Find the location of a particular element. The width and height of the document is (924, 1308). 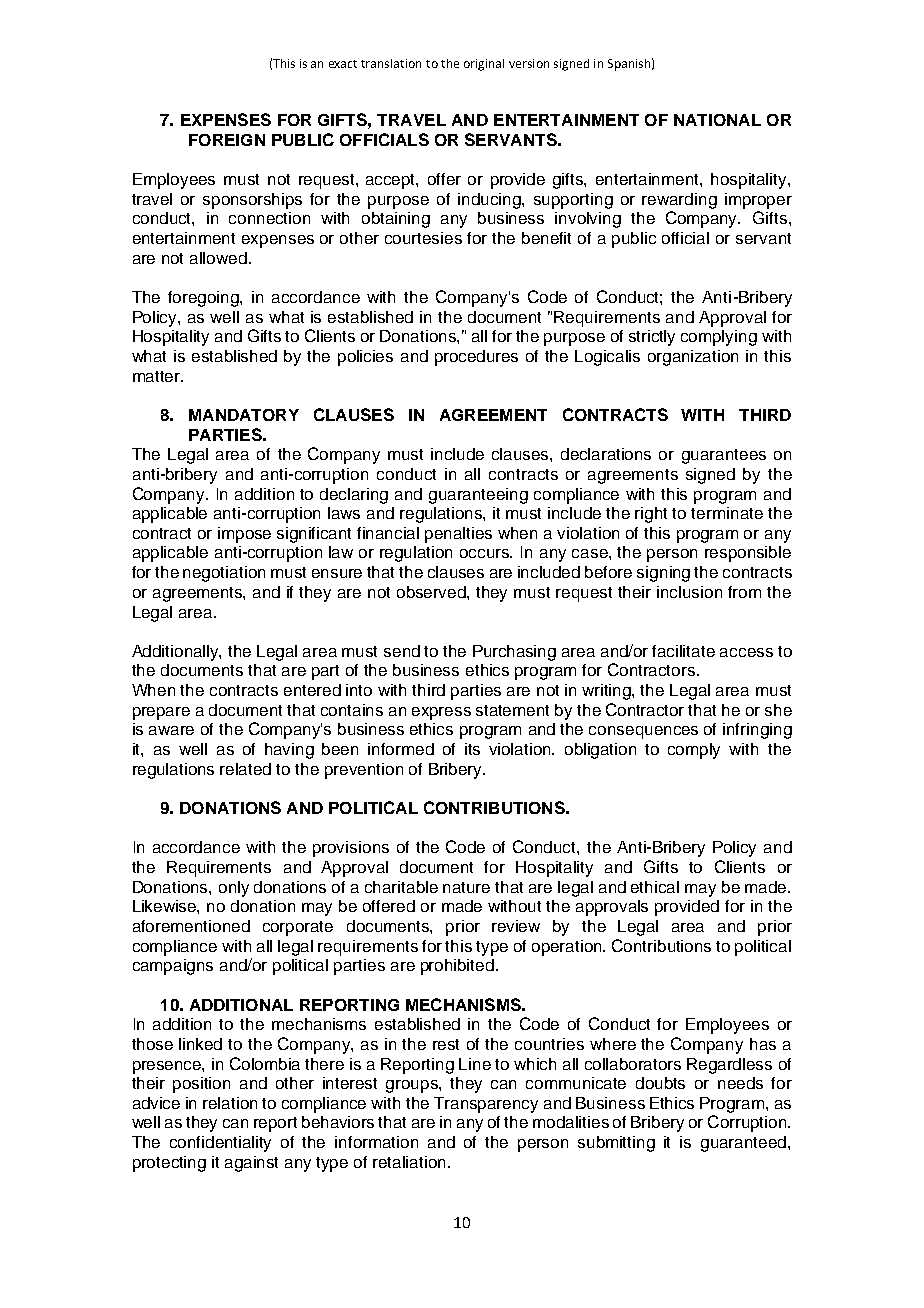

guarantees is located at coordinates (724, 456).
